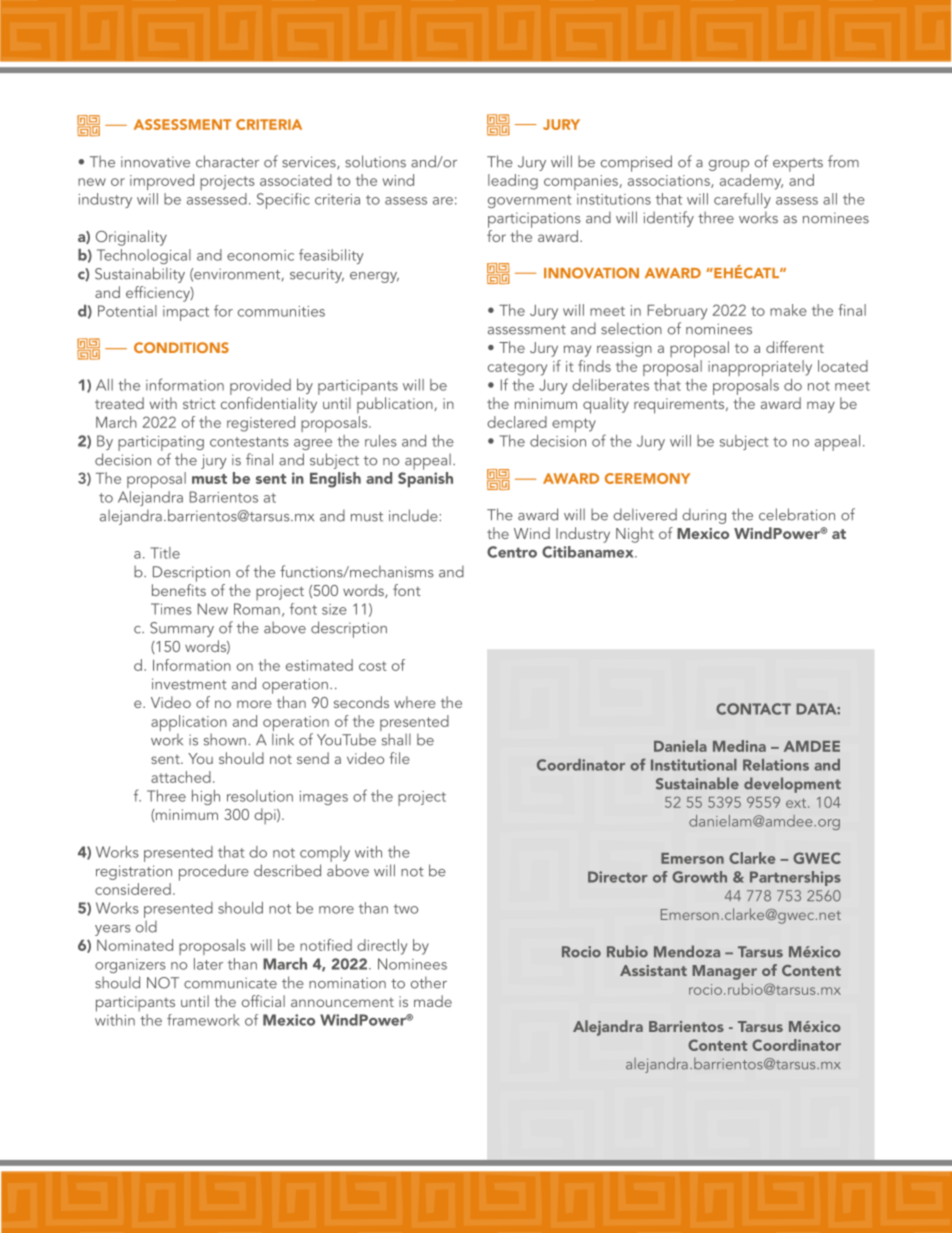 This document has height=1233, width=952. Describe the element at coordinates (751, 182) in the document. I see `academy` at that location.
